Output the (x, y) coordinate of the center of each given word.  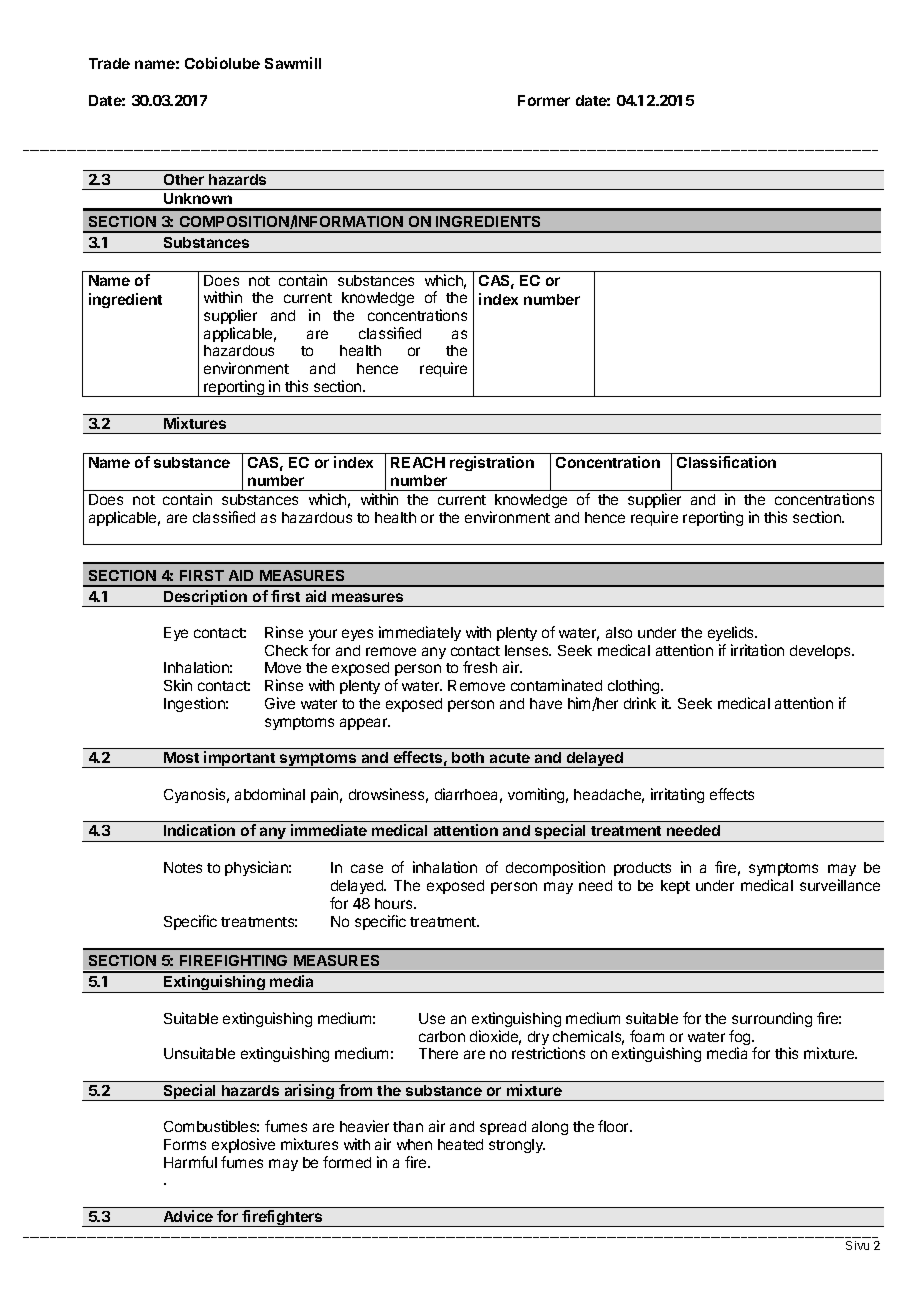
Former (544, 100)
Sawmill (293, 63)
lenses (528, 650)
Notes (183, 867)
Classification (726, 462)
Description (206, 598)
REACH (418, 462)
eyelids (732, 633)
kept (675, 887)
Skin (178, 685)
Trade (109, 63)
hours (395, 903)
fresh (480, 667)
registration (492, 463)
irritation (757, 650)
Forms (185, 1144)
